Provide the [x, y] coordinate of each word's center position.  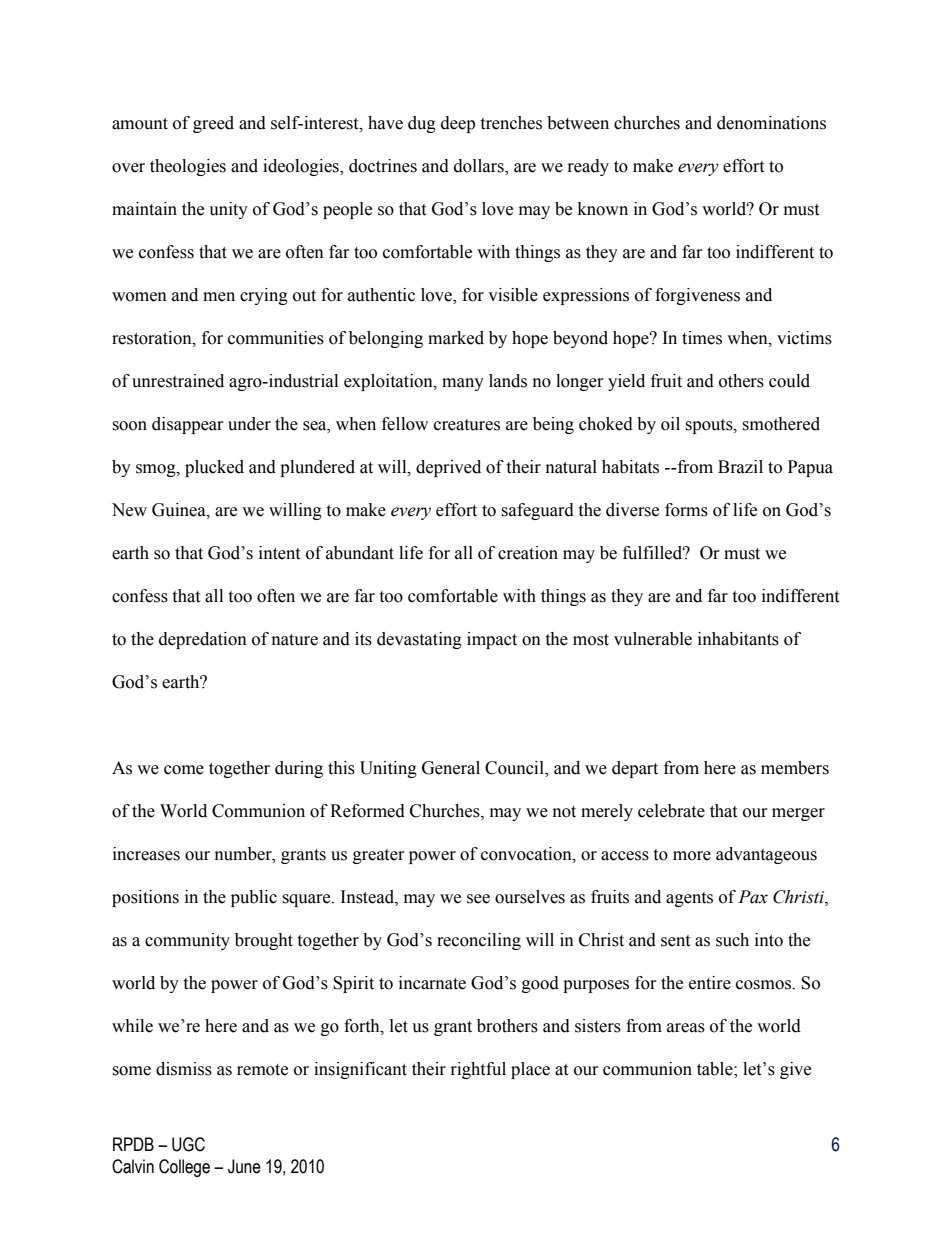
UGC [188, 1144]
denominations [771, 123]
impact [492, 640]
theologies [188, 167]
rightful [478, 1070]
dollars [480, 167]
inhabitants [738, 639]
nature [295, 640]
